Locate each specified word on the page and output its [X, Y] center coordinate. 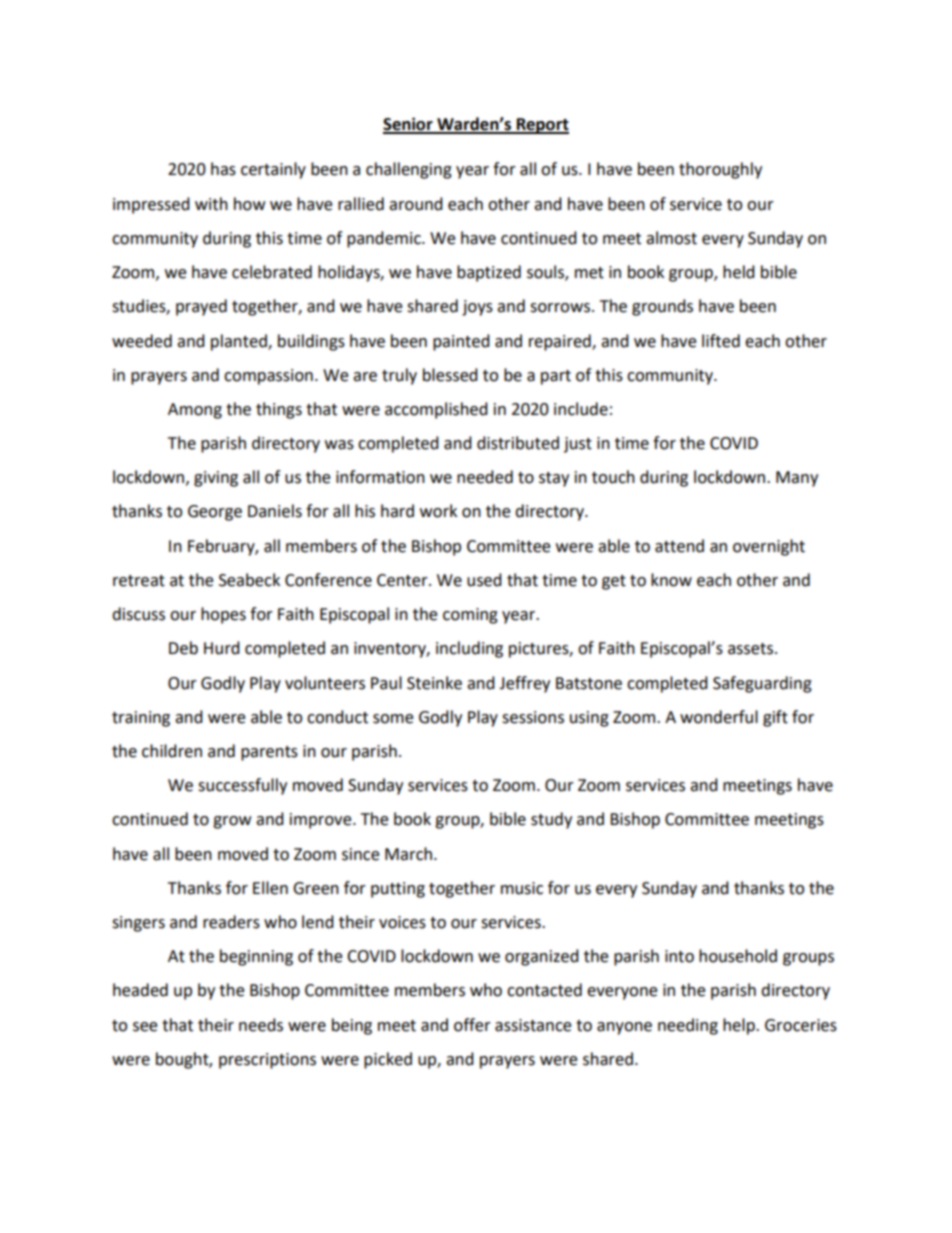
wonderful [719, 717]
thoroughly [720, 170]
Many [797, 479]
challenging [409, 170]
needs [261, 1025]
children [172, 751]
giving [216, 479]
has [223, 169]
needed [485, 477]
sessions [533, 717]
